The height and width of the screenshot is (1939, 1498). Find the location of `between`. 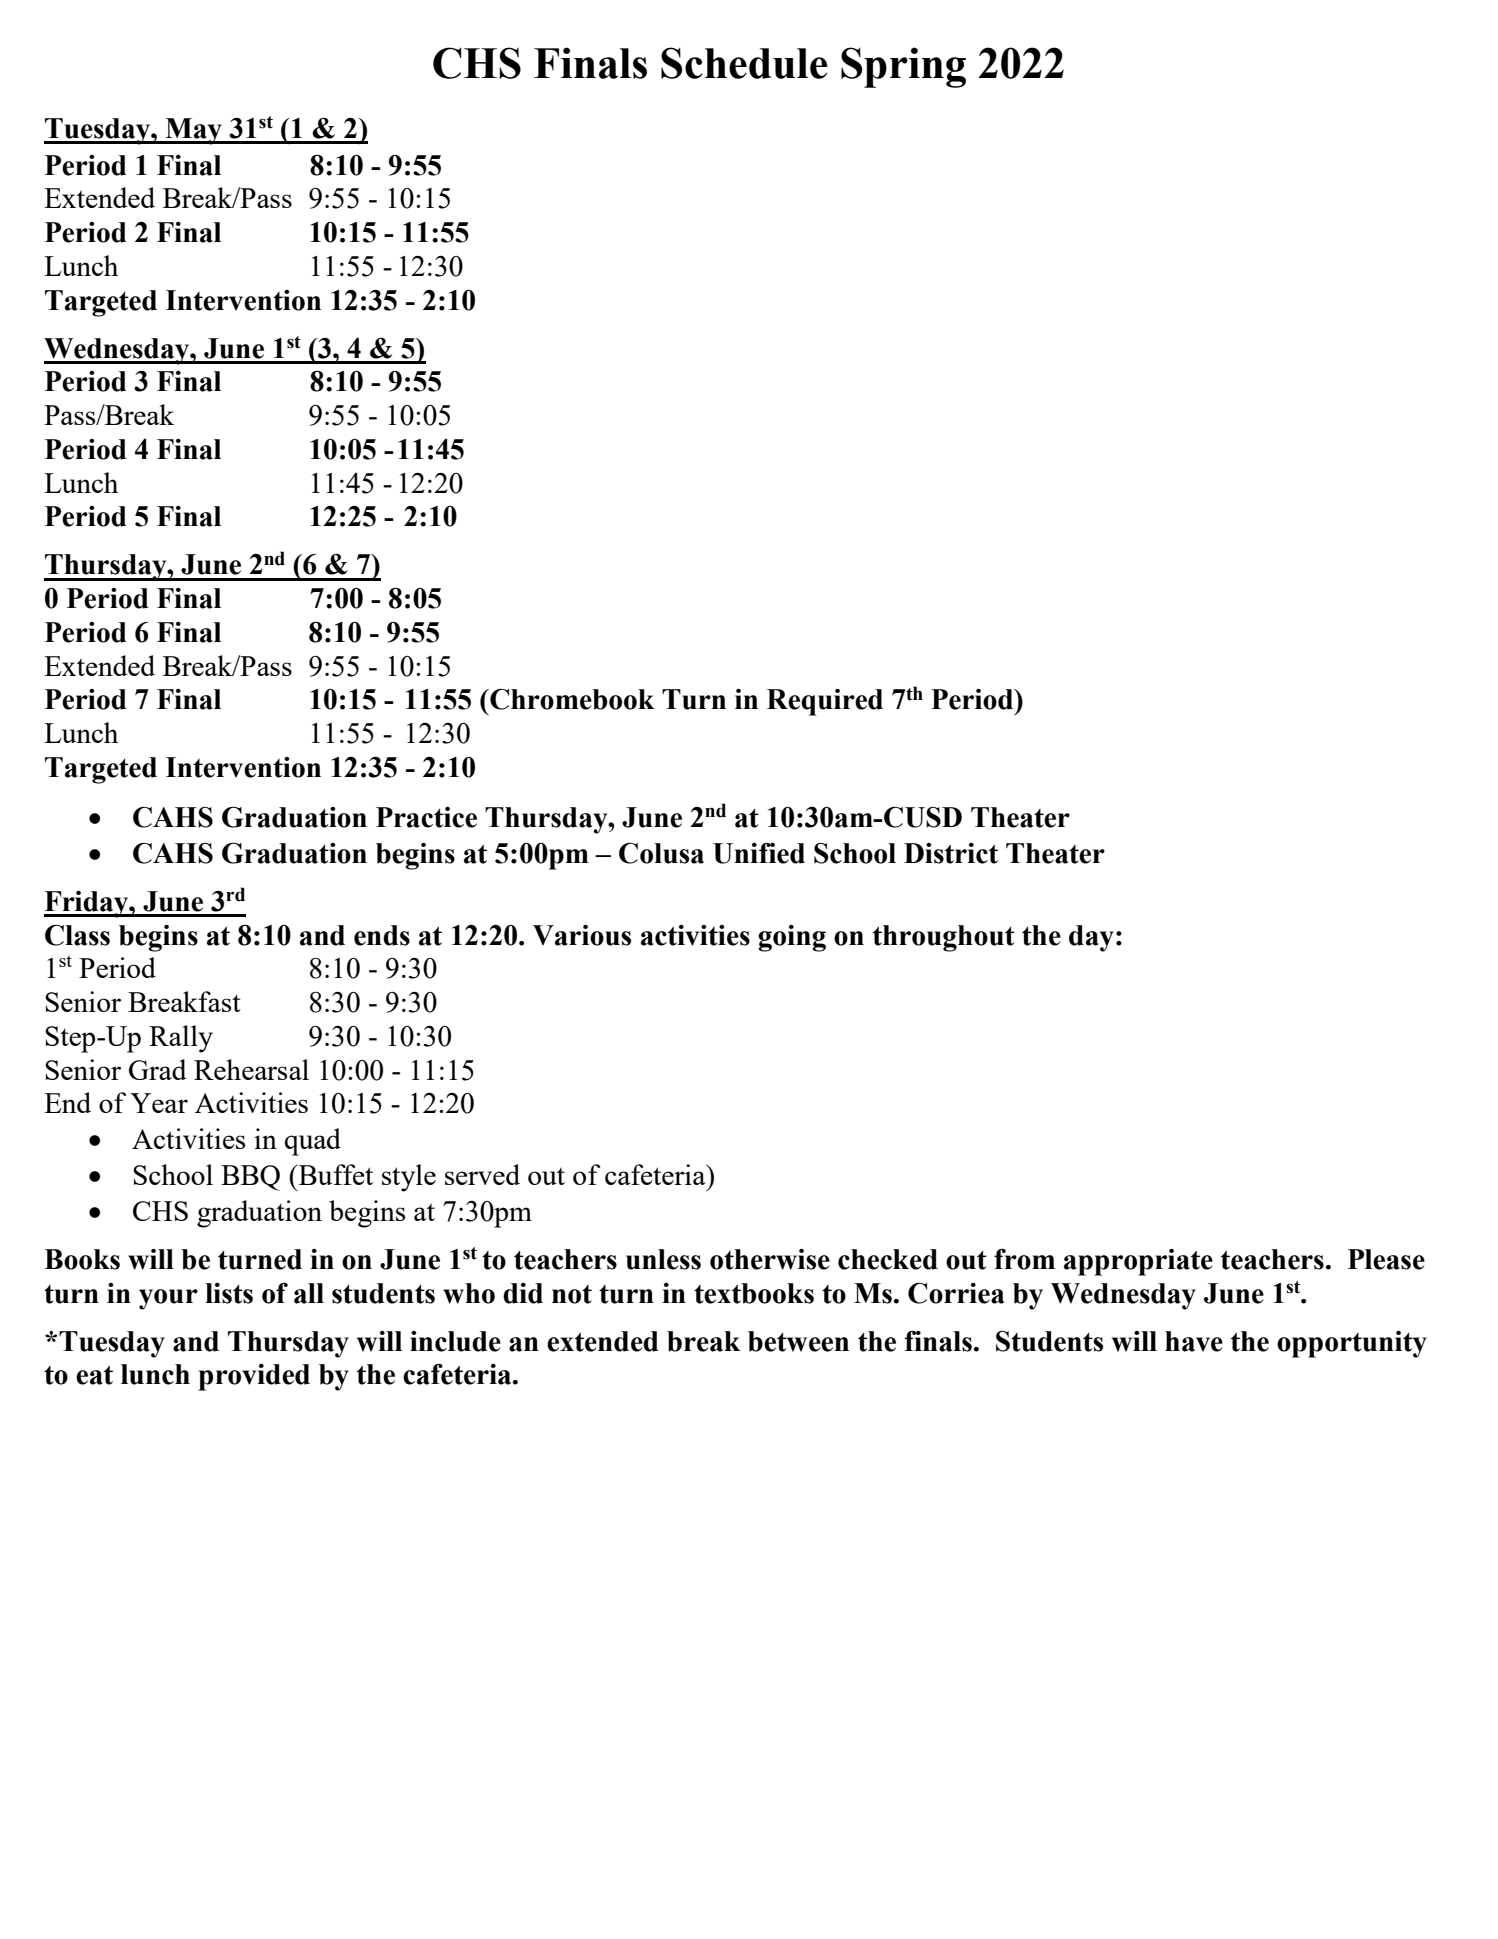

between is located at coordinates (798, 1341).
